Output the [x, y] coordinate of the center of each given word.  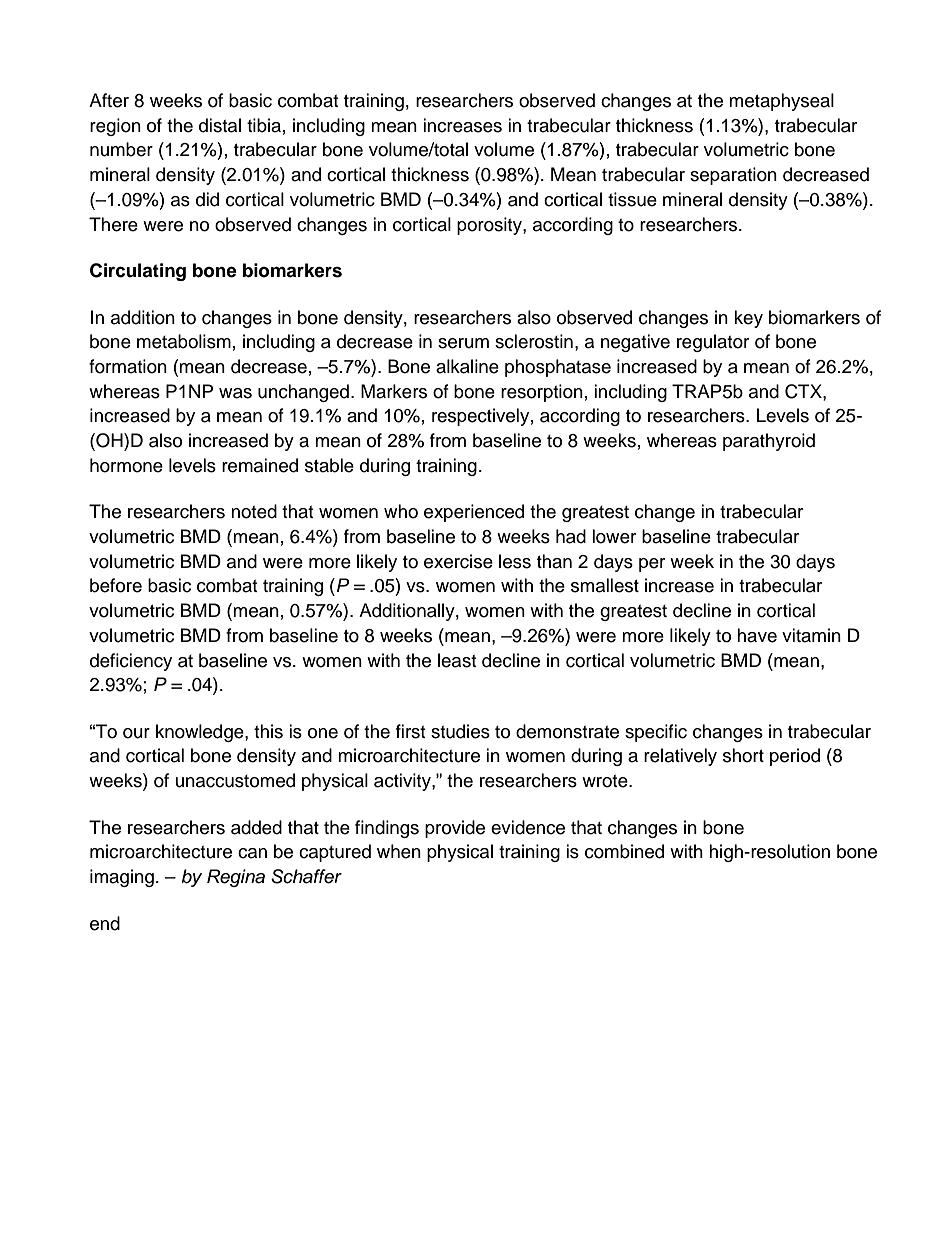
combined [624, 851]
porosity [490, 226]
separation [733, 176]
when [399, 851]
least [457, 660]
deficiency [131, 662]
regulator [713, 343]
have [757, 635]
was [235, 393]
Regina [236, 878]
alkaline [467, 366]
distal [220, 125]
